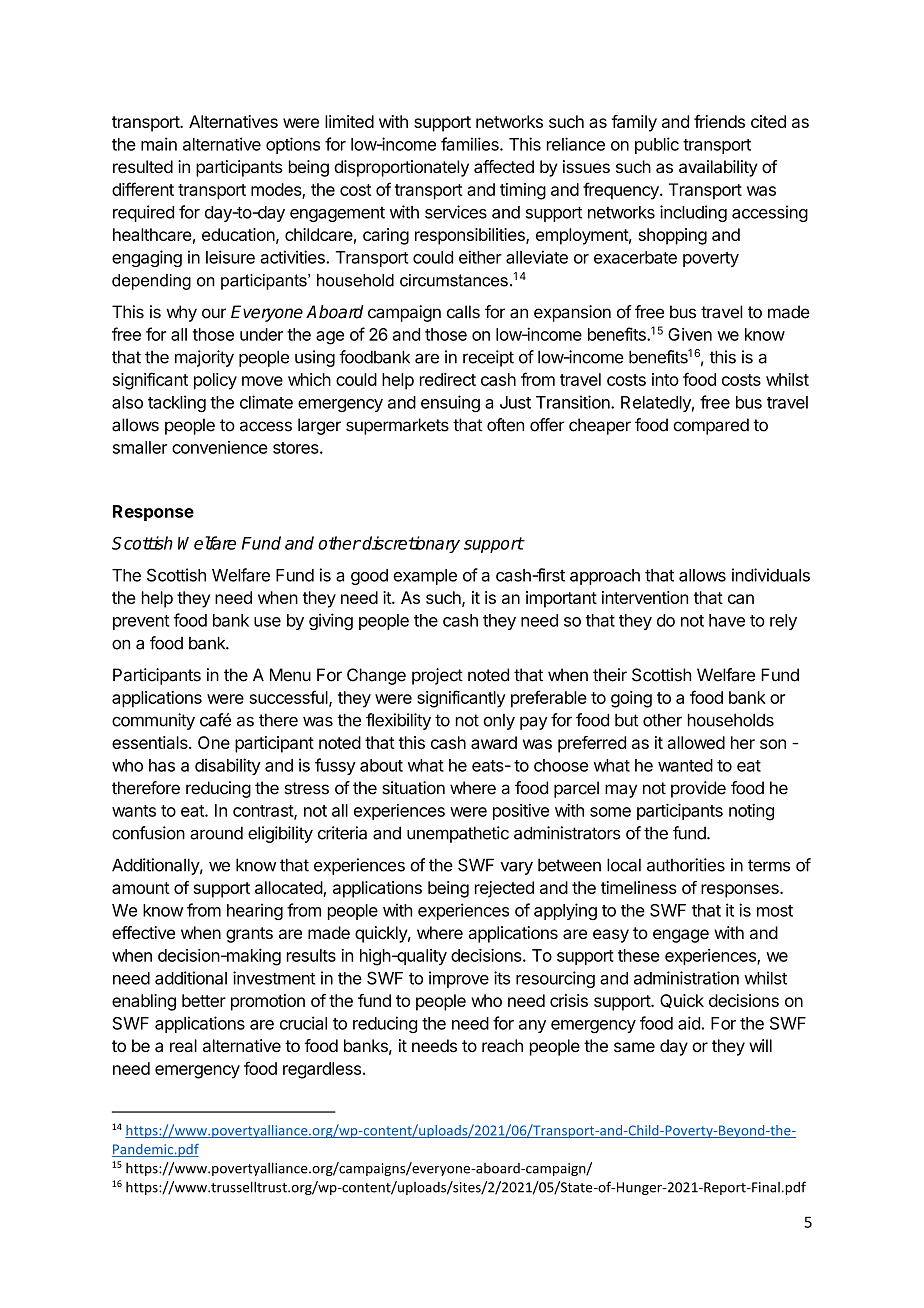 Image resolution: width=924 pixels, height=1308 pixels. What do you see at coordinates (494, 742) in the document?
I see `award` at bounding box center [494, 742].
